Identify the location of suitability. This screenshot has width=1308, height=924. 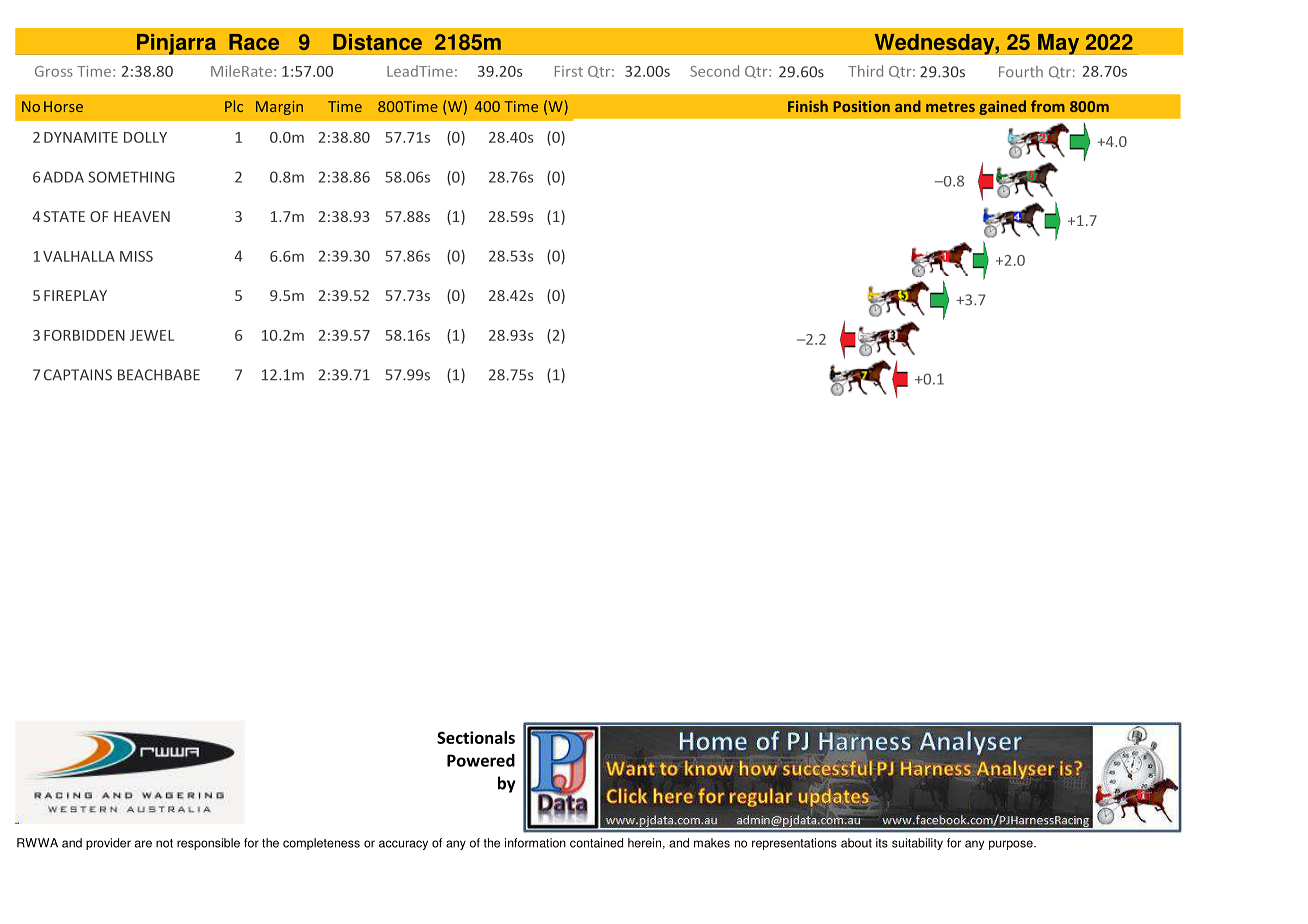
(917, 844).
